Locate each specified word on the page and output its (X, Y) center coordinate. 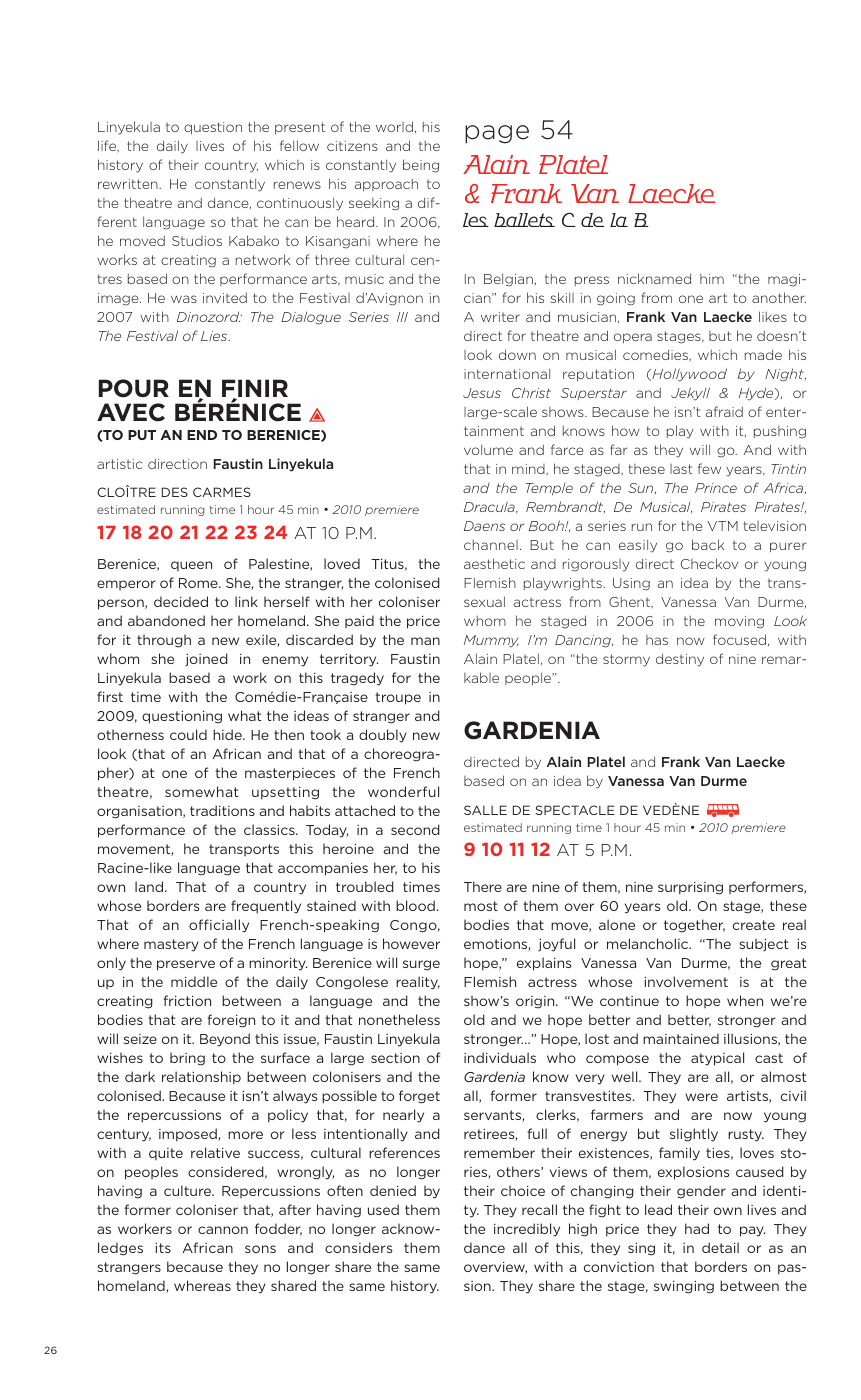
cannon (223, 1230)
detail (720, 1247)
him (712, 279)
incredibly (527, 1230)
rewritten (129, 184)
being (421, 166)
